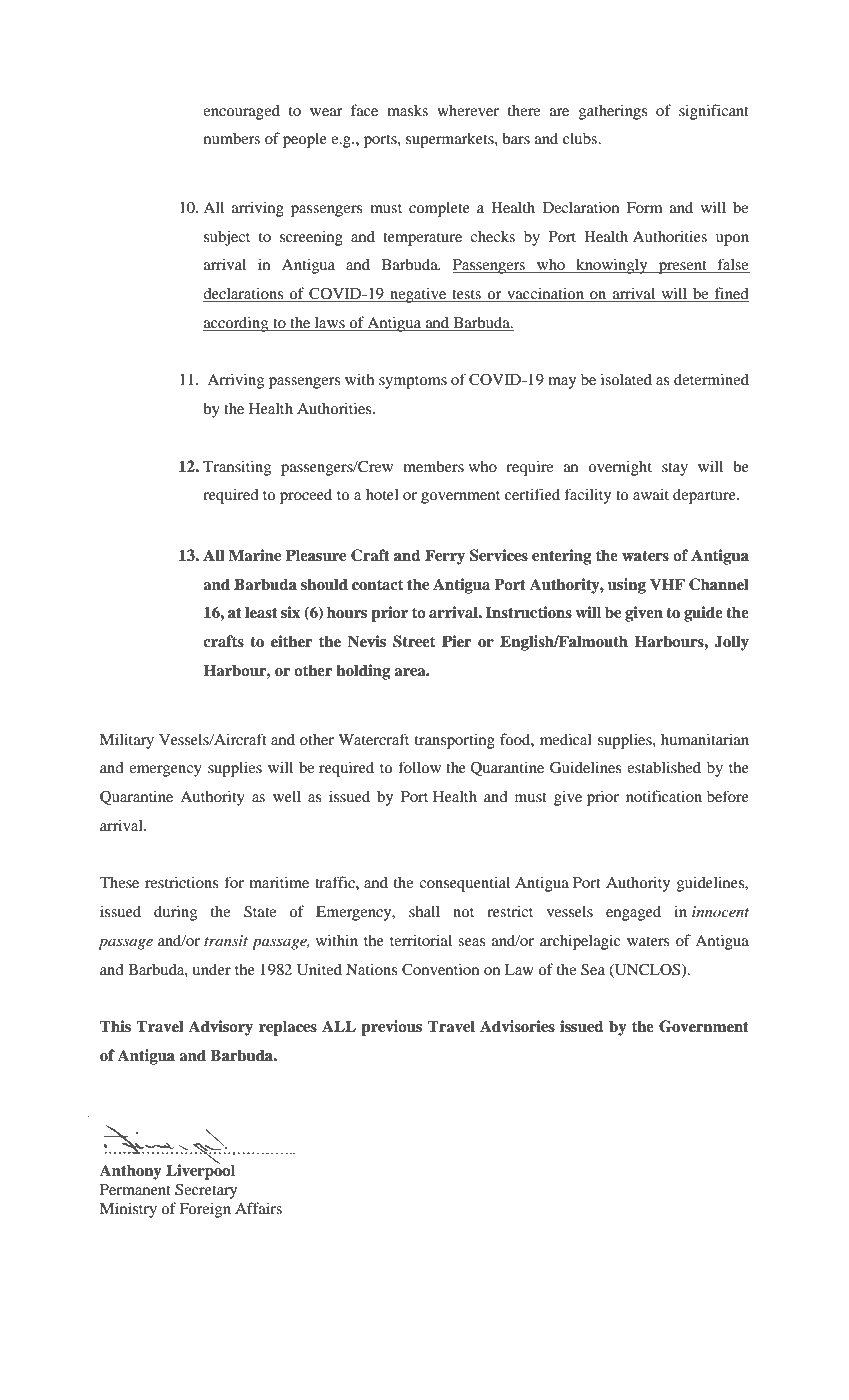 The width and height of the screenshot is (849, 1400). What do you see at coordinates (119, 882) in the screenshot?
I see `These` at bounding box center [119, 882].
